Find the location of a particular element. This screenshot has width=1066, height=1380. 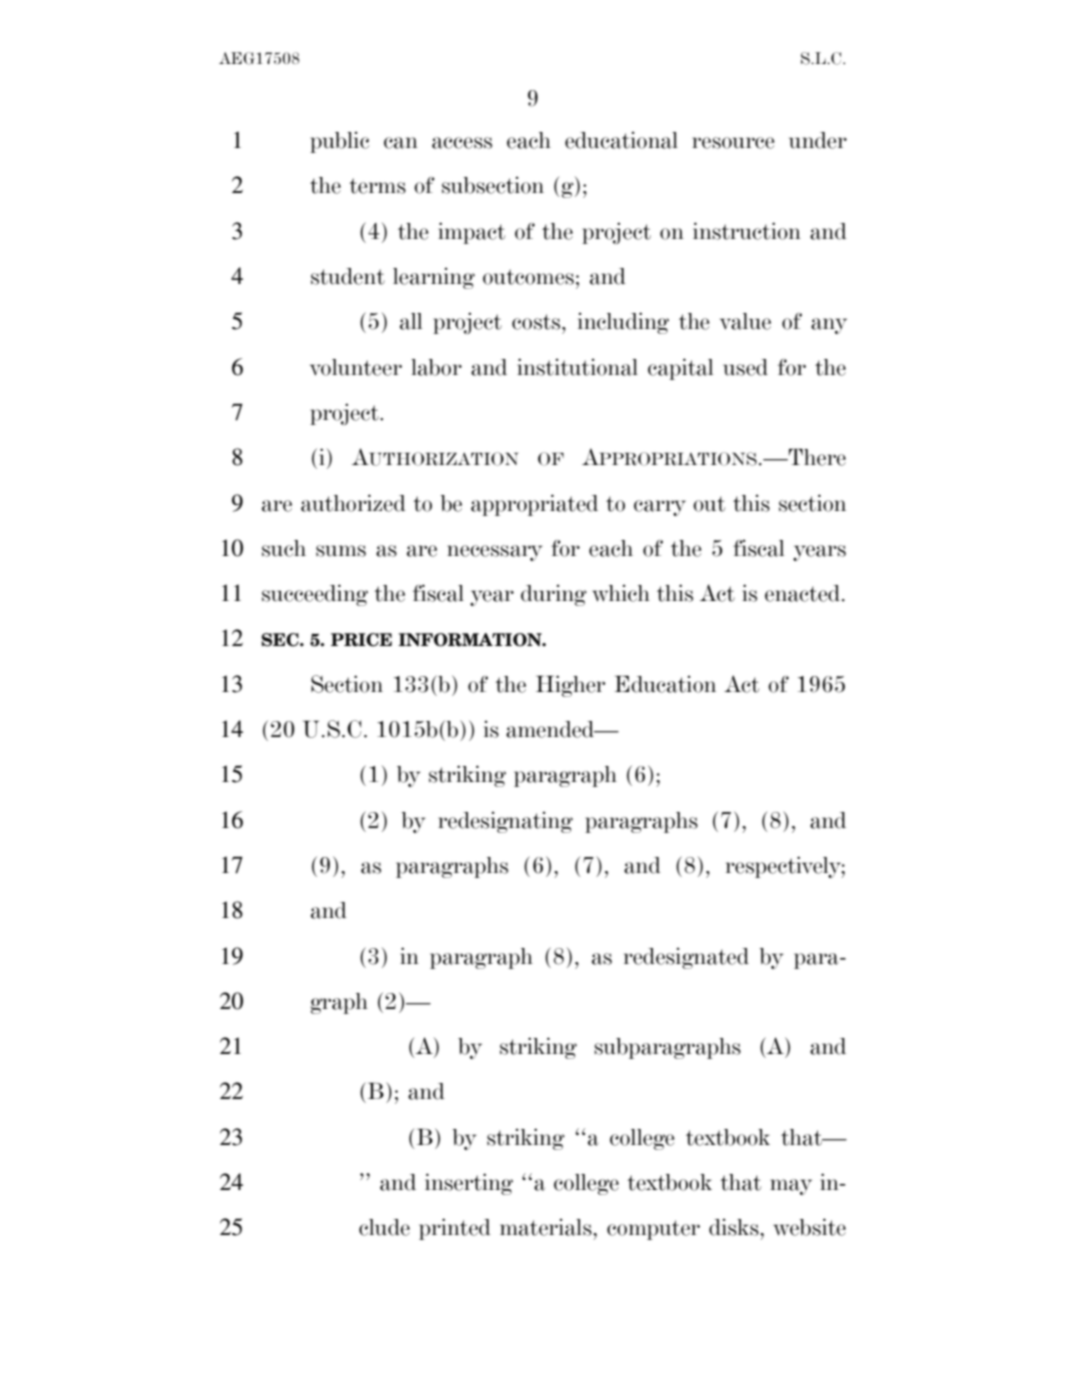

enacted is located at coordinates (804, 593).
